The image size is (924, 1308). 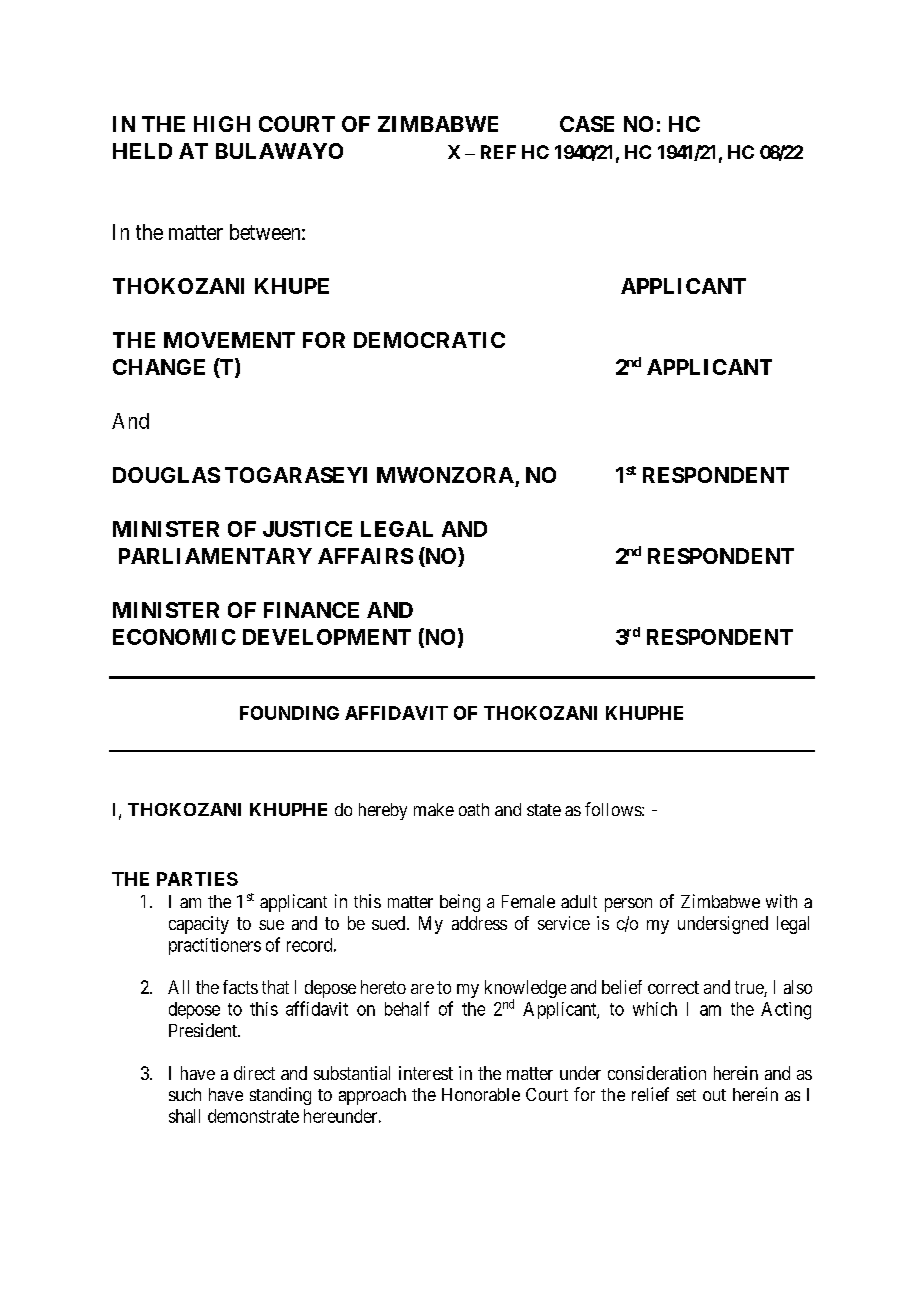 What do you see at coordinates (498, 152) in the screenshot?
I see `REF` at bounding box center [498, 152].
